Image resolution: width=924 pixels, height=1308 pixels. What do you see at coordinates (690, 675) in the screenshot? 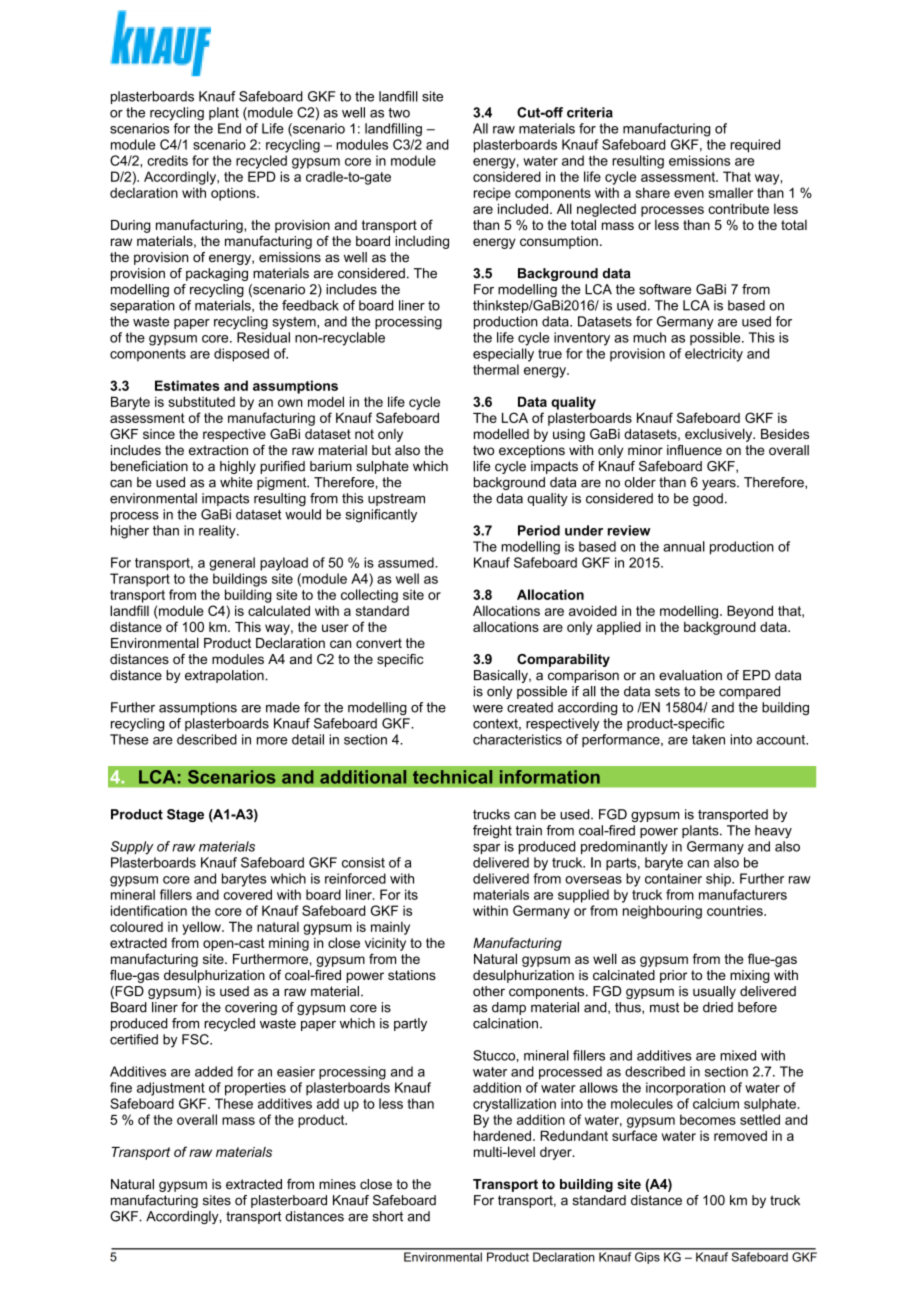
I see `evaluation` at bounding box center [690, 675].
